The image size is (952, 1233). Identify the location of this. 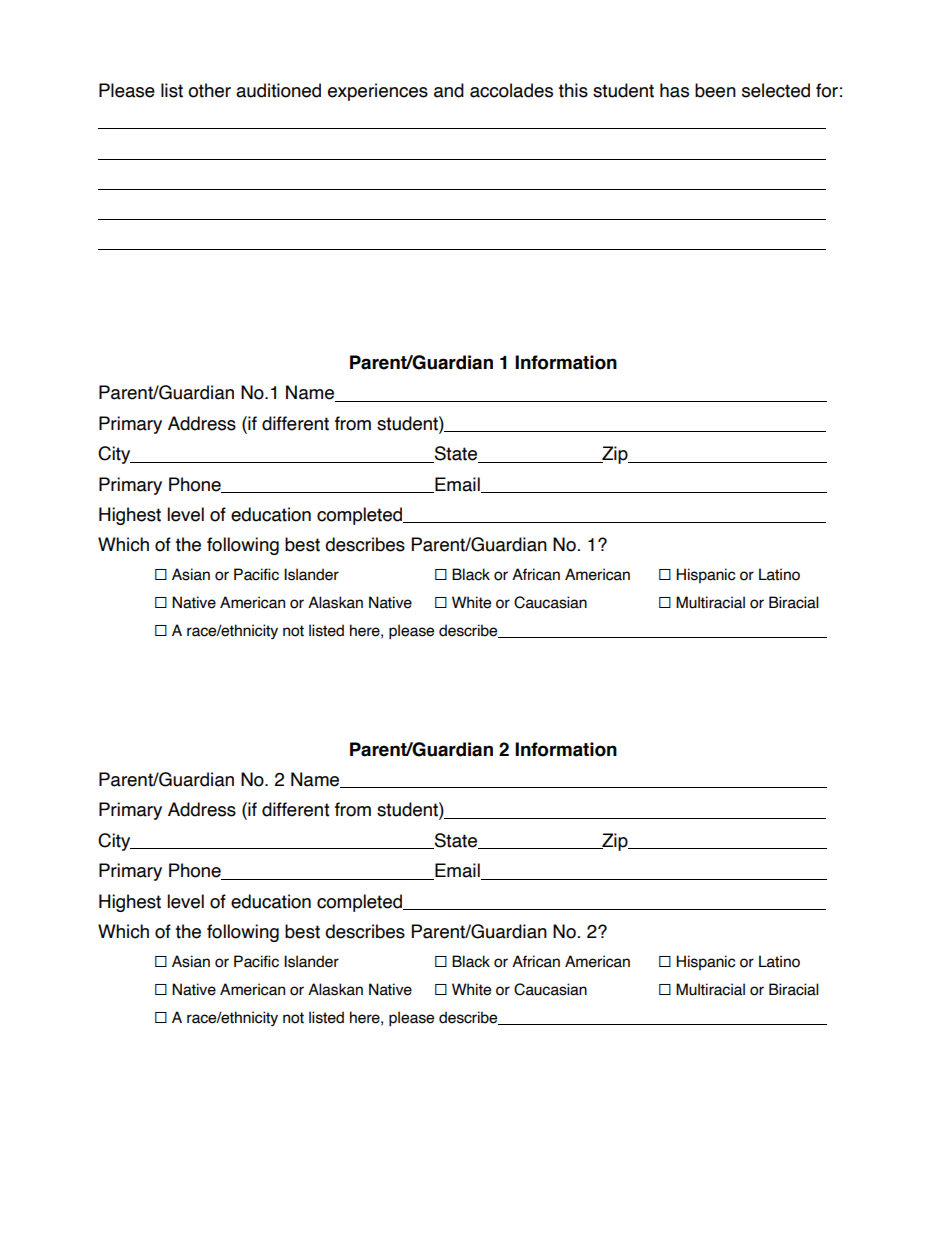
(573, 90).
